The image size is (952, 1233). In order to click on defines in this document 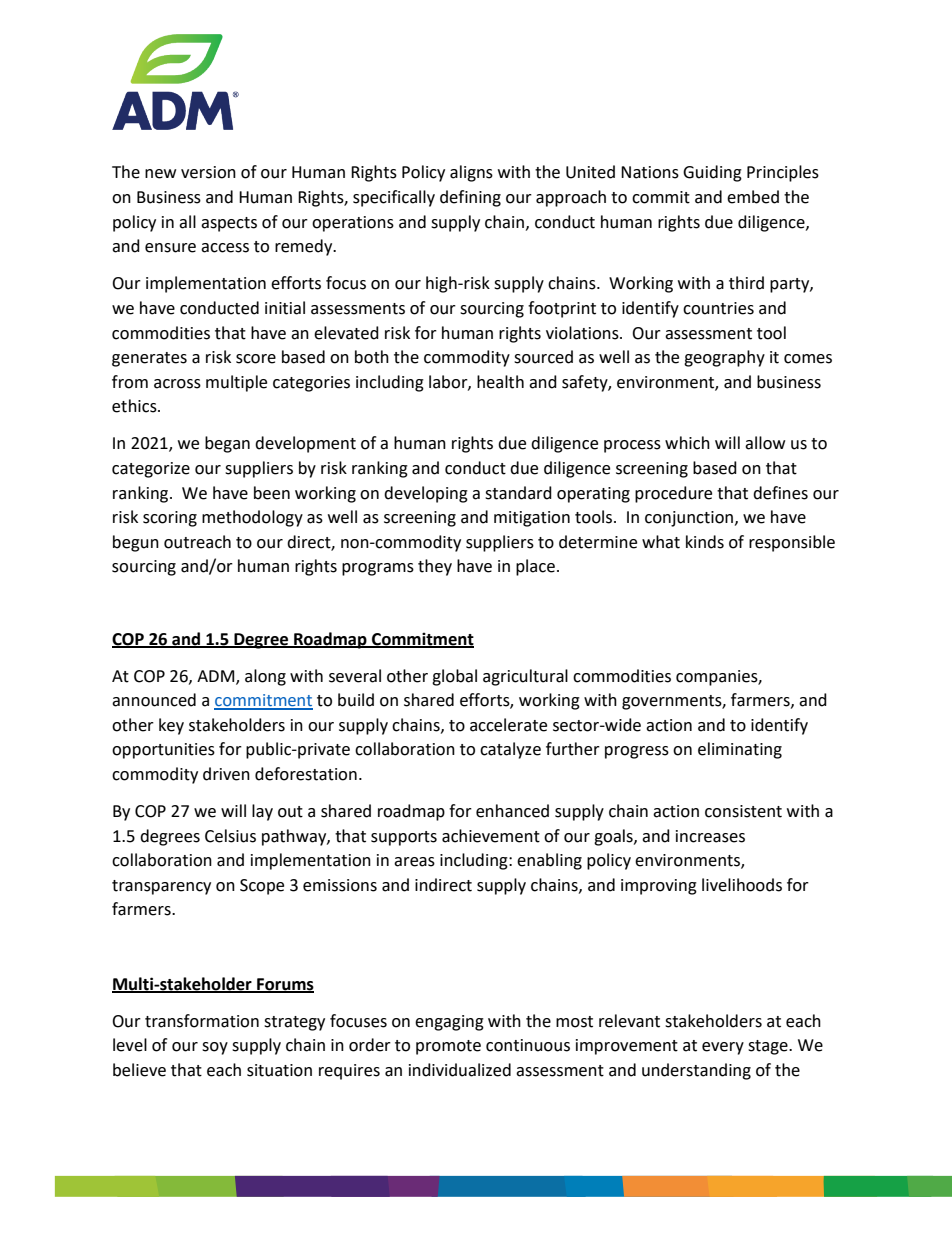, I will do `click(780, 493)`.
